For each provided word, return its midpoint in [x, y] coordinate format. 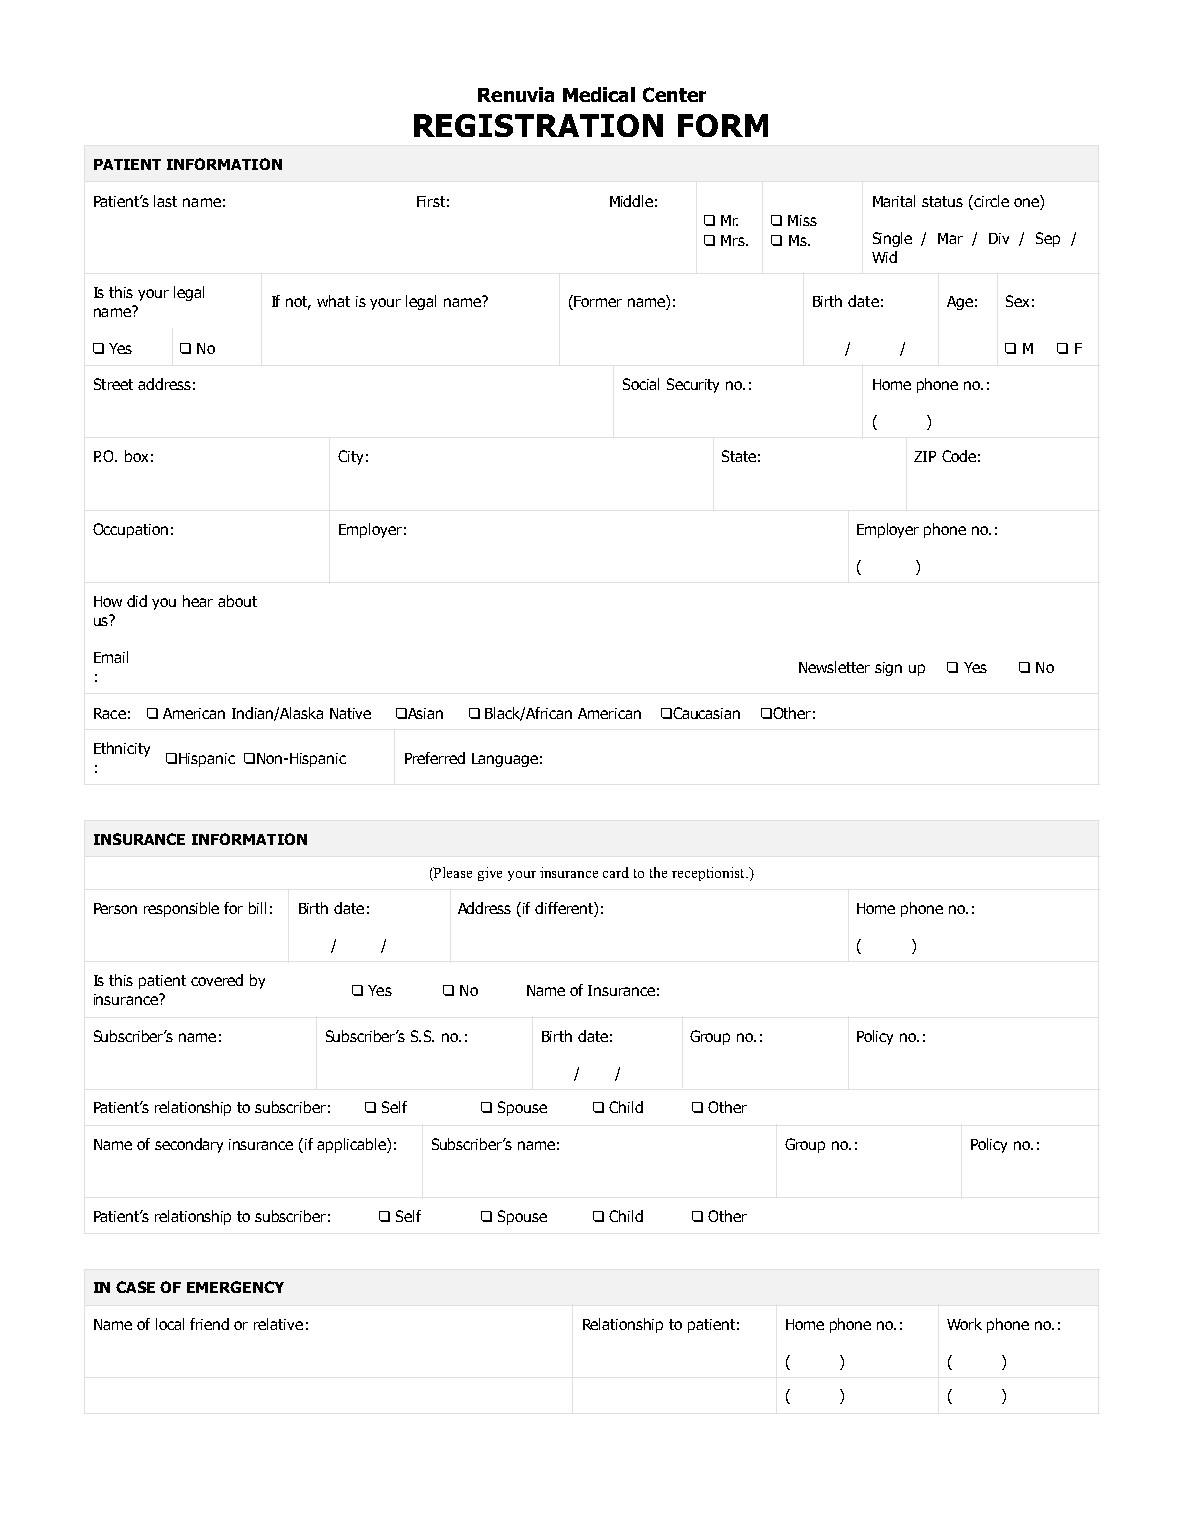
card [616, 872]
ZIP [925, 456]
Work [964, 1324]
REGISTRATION [538, 125]
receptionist [709, 874]
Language [505, 760]
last [165, 201]
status [942, 201]
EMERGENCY [235, 1287]
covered [217, 980]
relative [278, 1324]
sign [888, 669]
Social [641, 384]
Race [110, 713]
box [136, 456]
